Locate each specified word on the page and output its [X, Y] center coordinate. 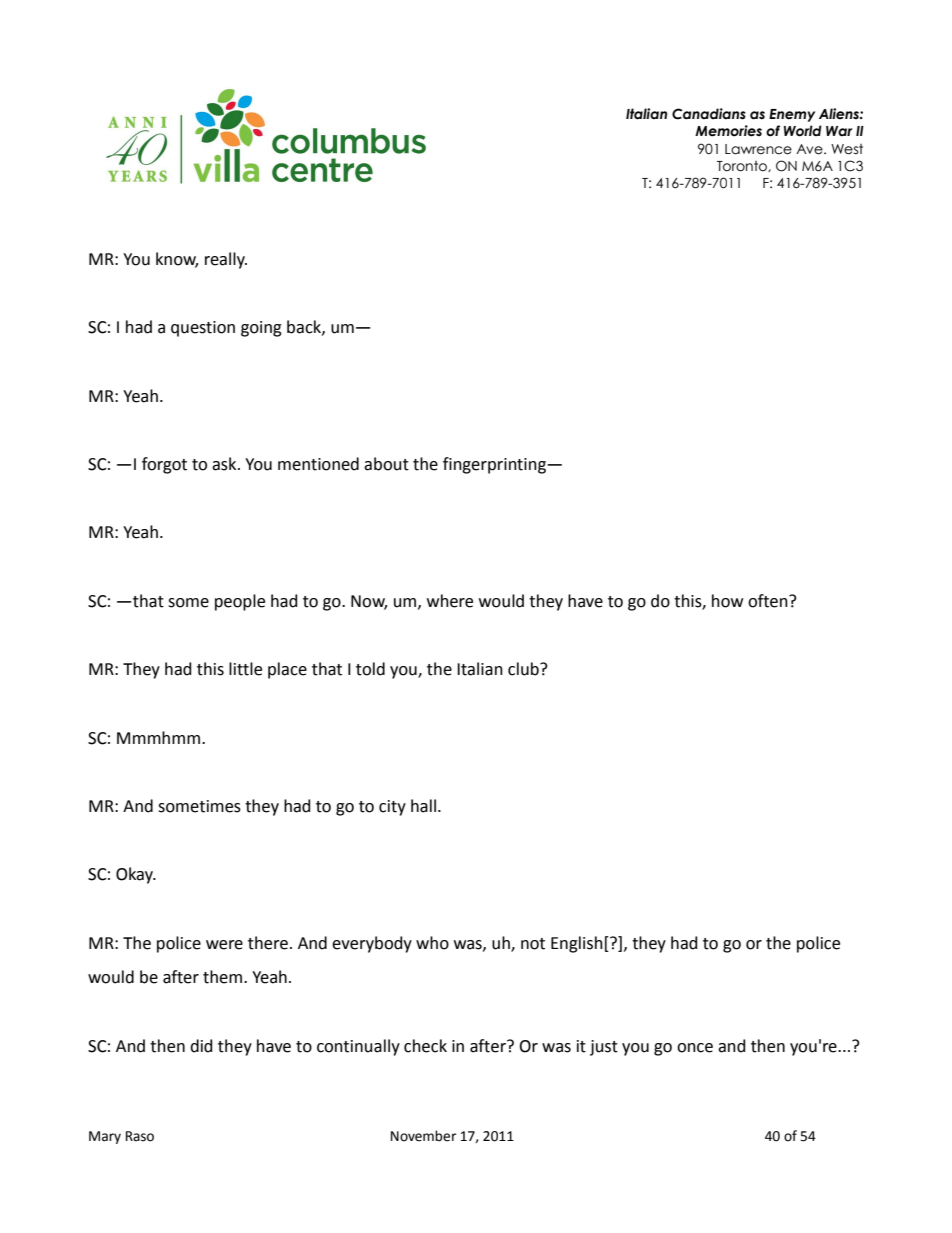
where [450, 601]
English [577, 944]
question [203, 329]
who [432, 943]
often [769, 601]
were [224, 945]
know [177, 259]
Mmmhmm [158, 737]
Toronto [743, 166]
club [524, 669]
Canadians [709, 114]
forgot [164, 465]
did [201, 1046]
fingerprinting [495, 465]
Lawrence [758, 149]
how [727, 601]
